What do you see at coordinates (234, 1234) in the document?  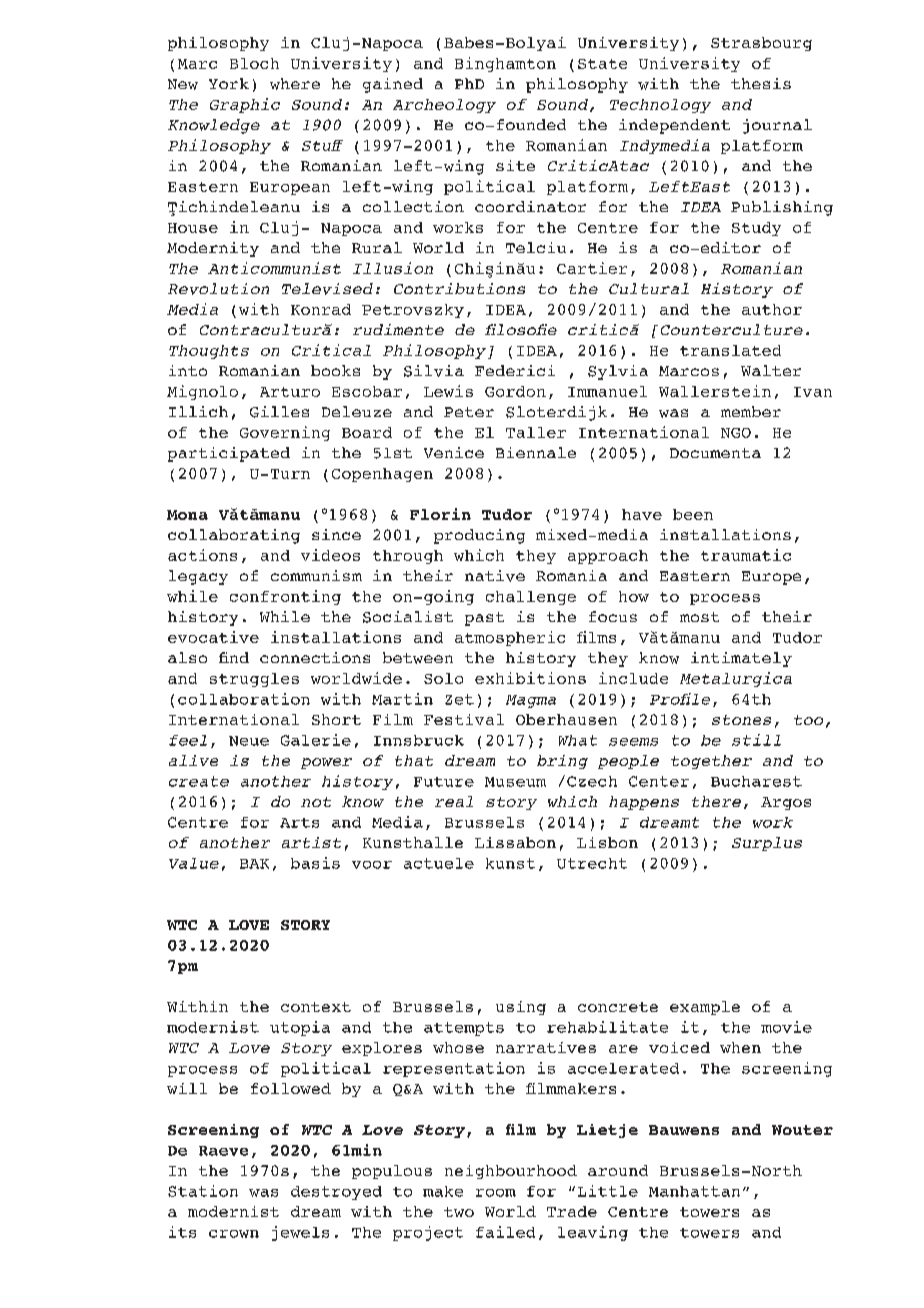 I see `crown` at bounding box center [234, 1234].
